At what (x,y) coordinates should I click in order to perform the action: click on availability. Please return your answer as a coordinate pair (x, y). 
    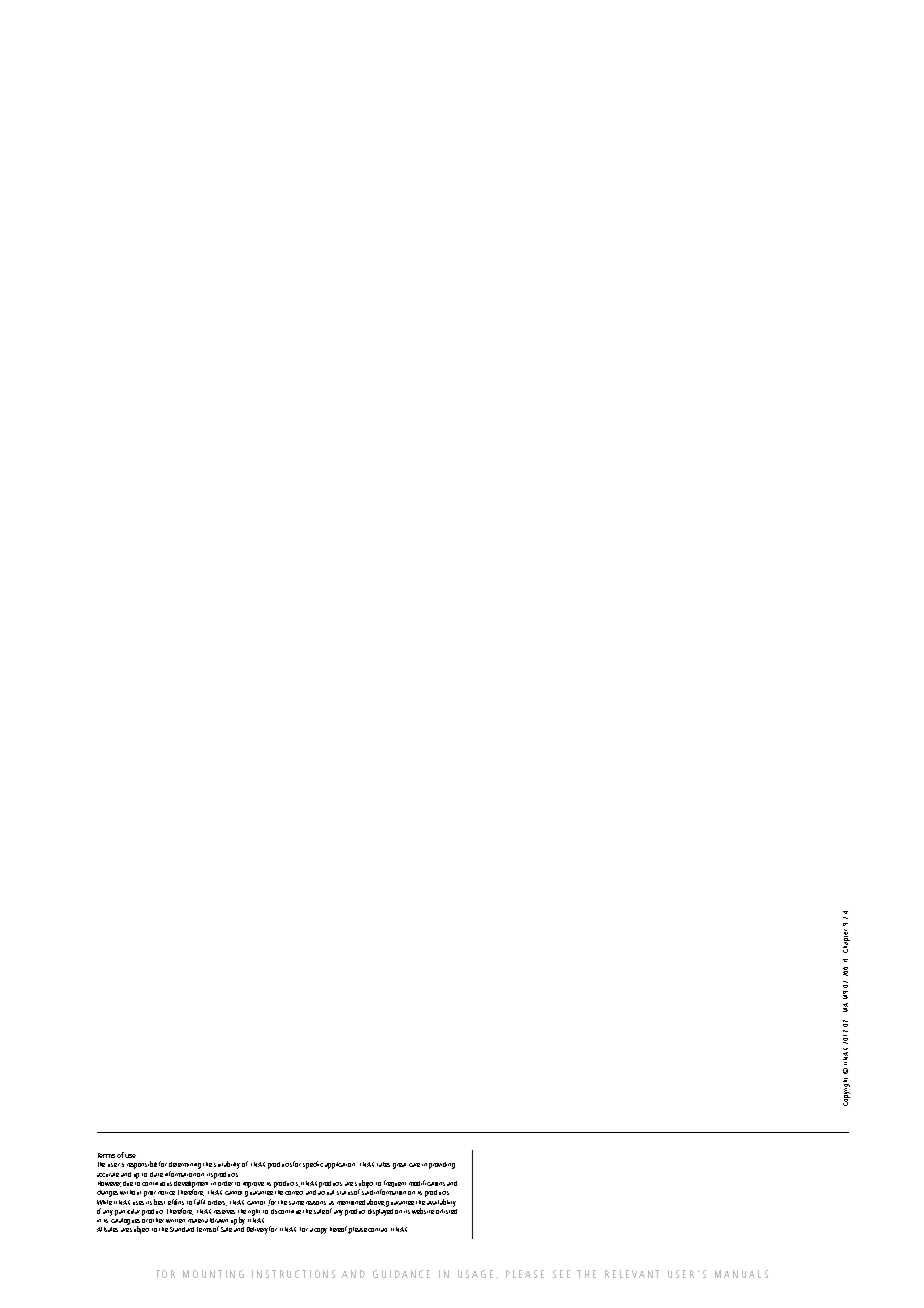
    Looking at the image, I should click on (441, 1203).
